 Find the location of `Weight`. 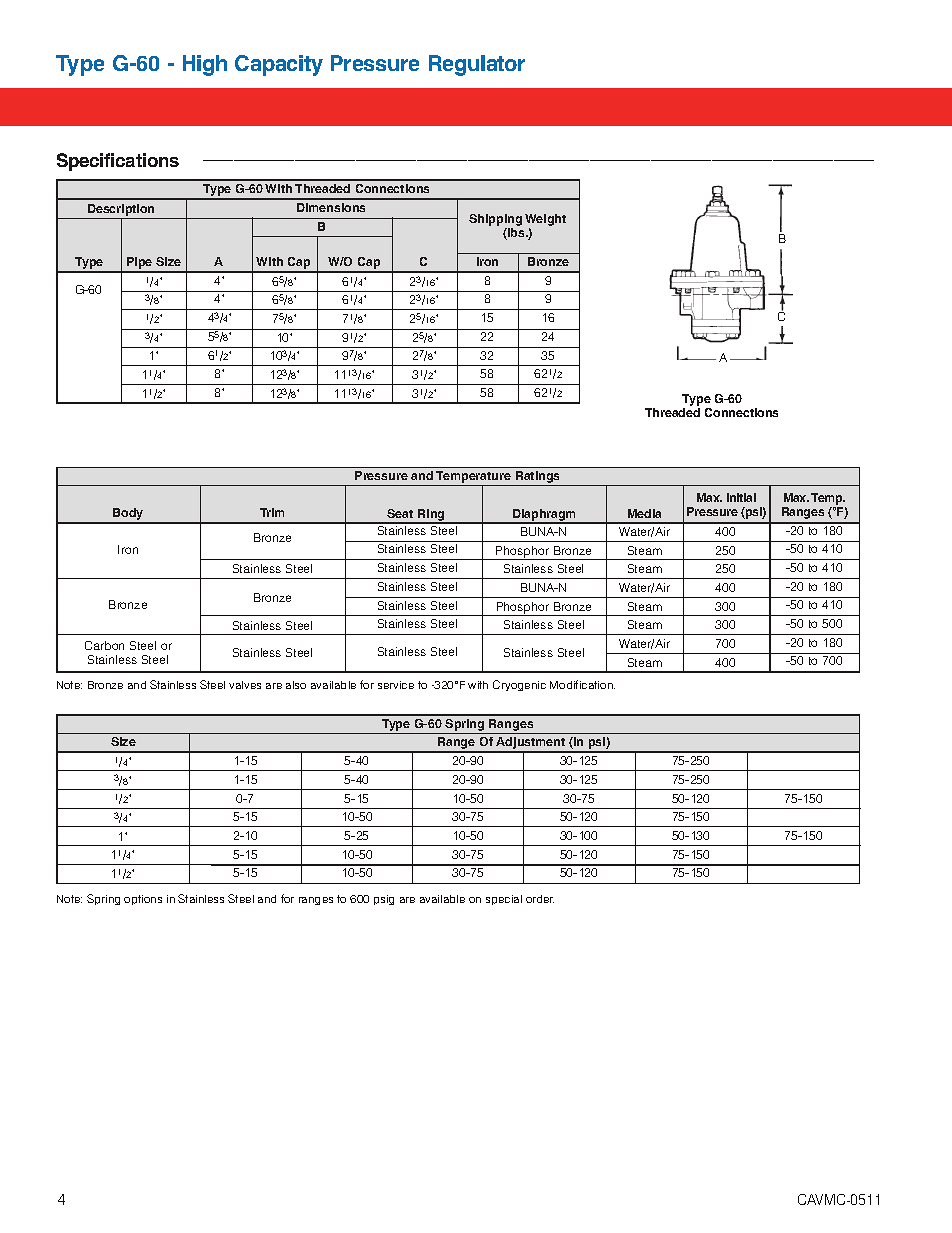

Weight is located at coordinates (545, 221).
